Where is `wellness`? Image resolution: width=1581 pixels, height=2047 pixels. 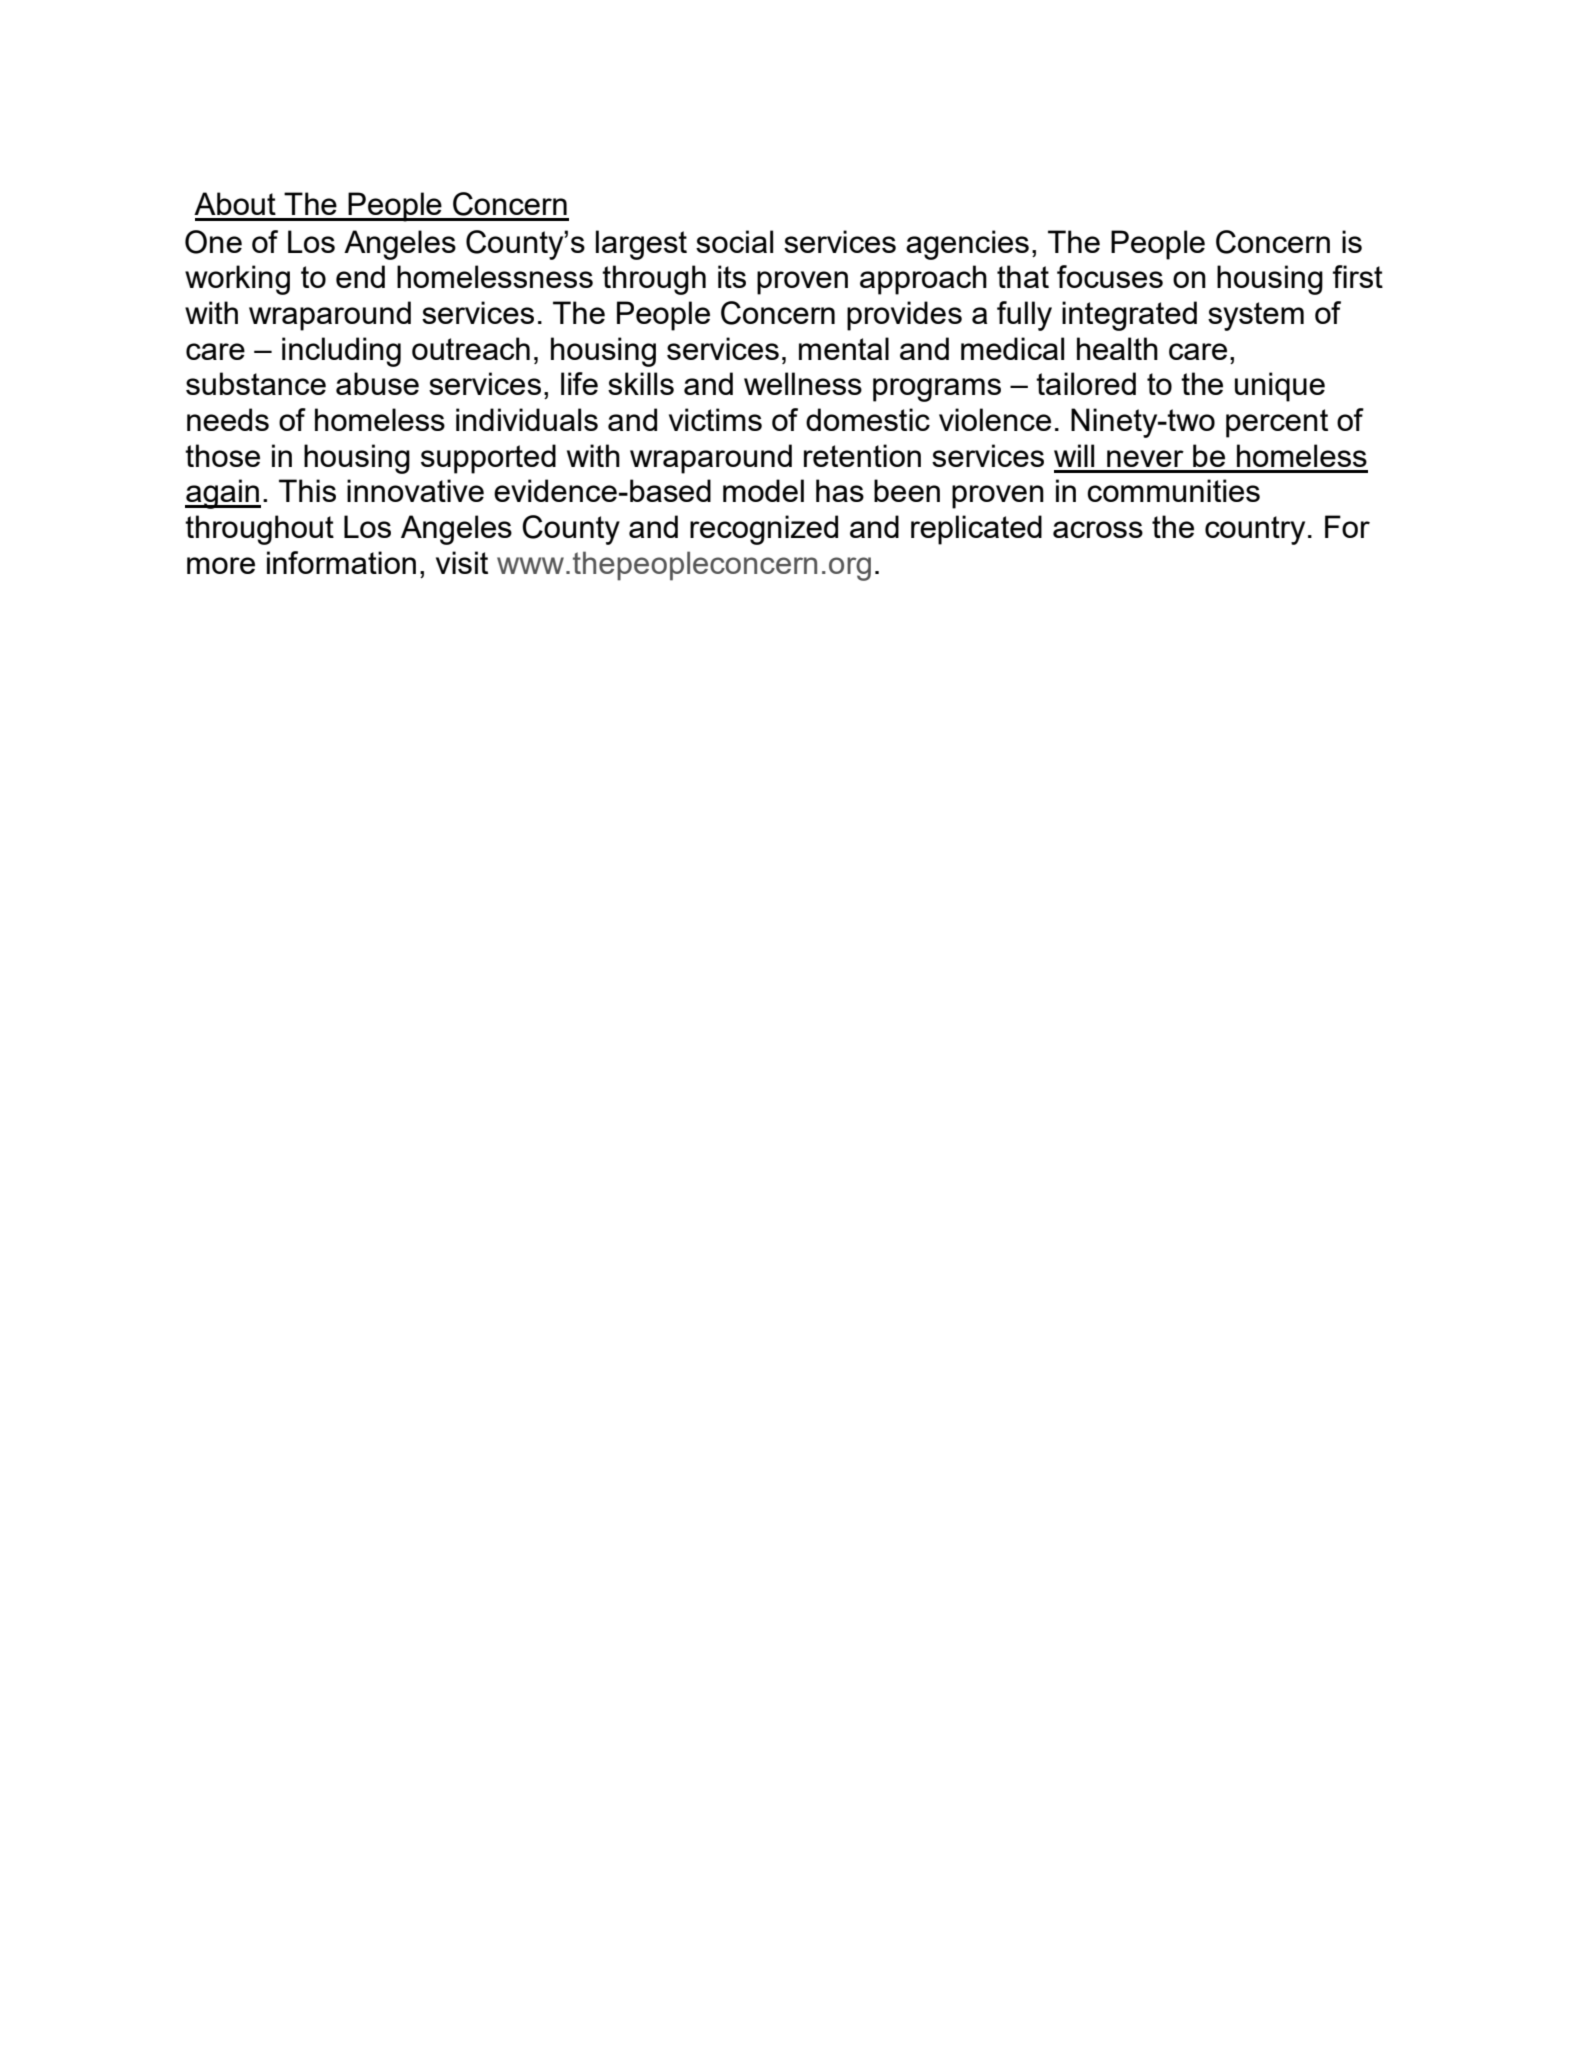
wellness is located at coordinates (803, 383).
